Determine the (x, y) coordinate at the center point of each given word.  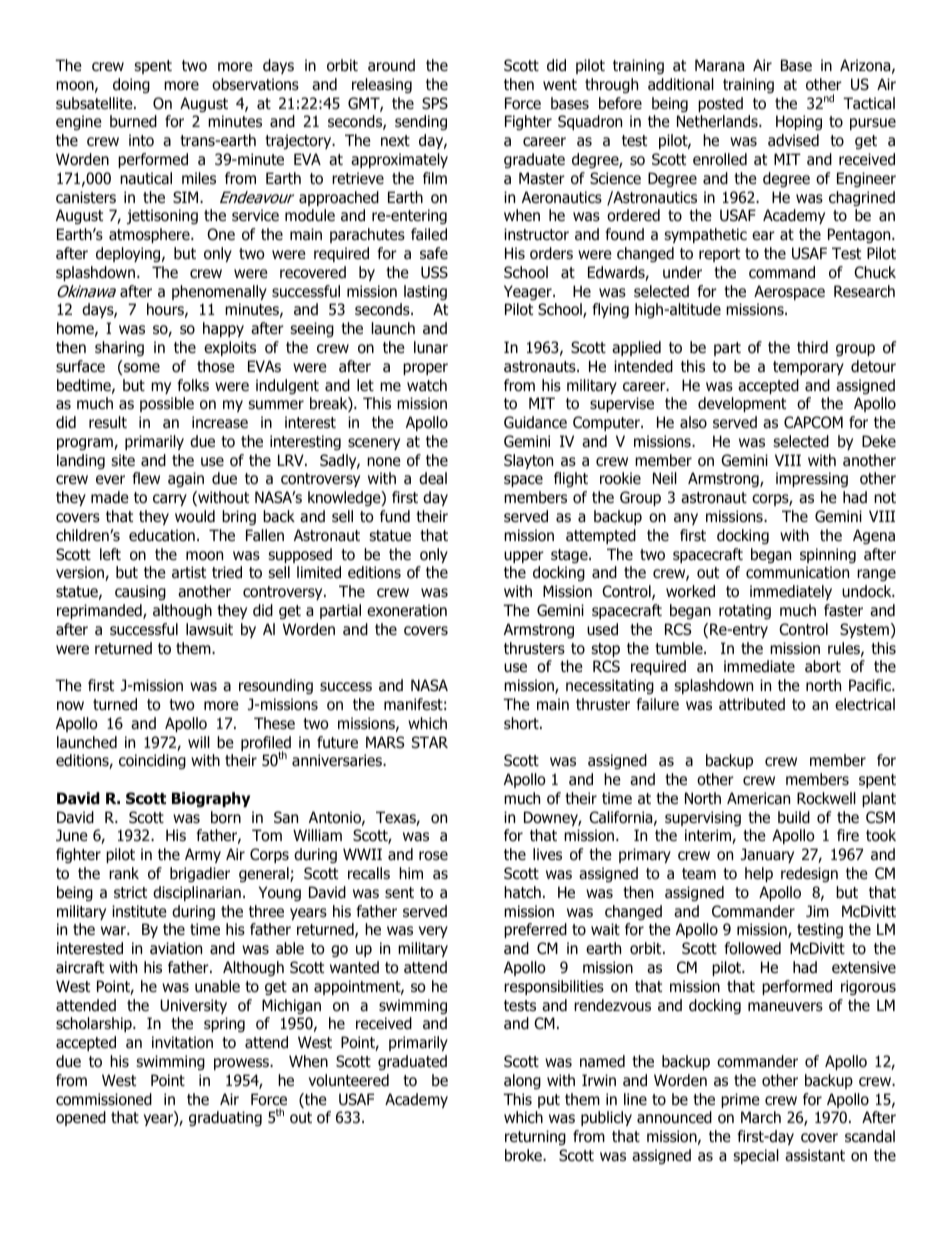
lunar (431, 347)
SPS (435, 103)
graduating (225, 1118)
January (767, 855)
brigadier (200, 874)
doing (131, 85)
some (142, 368)
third (812, 347)
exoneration (407, 610)
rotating (745, 611)
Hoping (799, 122)
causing (140, 592)
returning (535, 1137)
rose (433, 856)
